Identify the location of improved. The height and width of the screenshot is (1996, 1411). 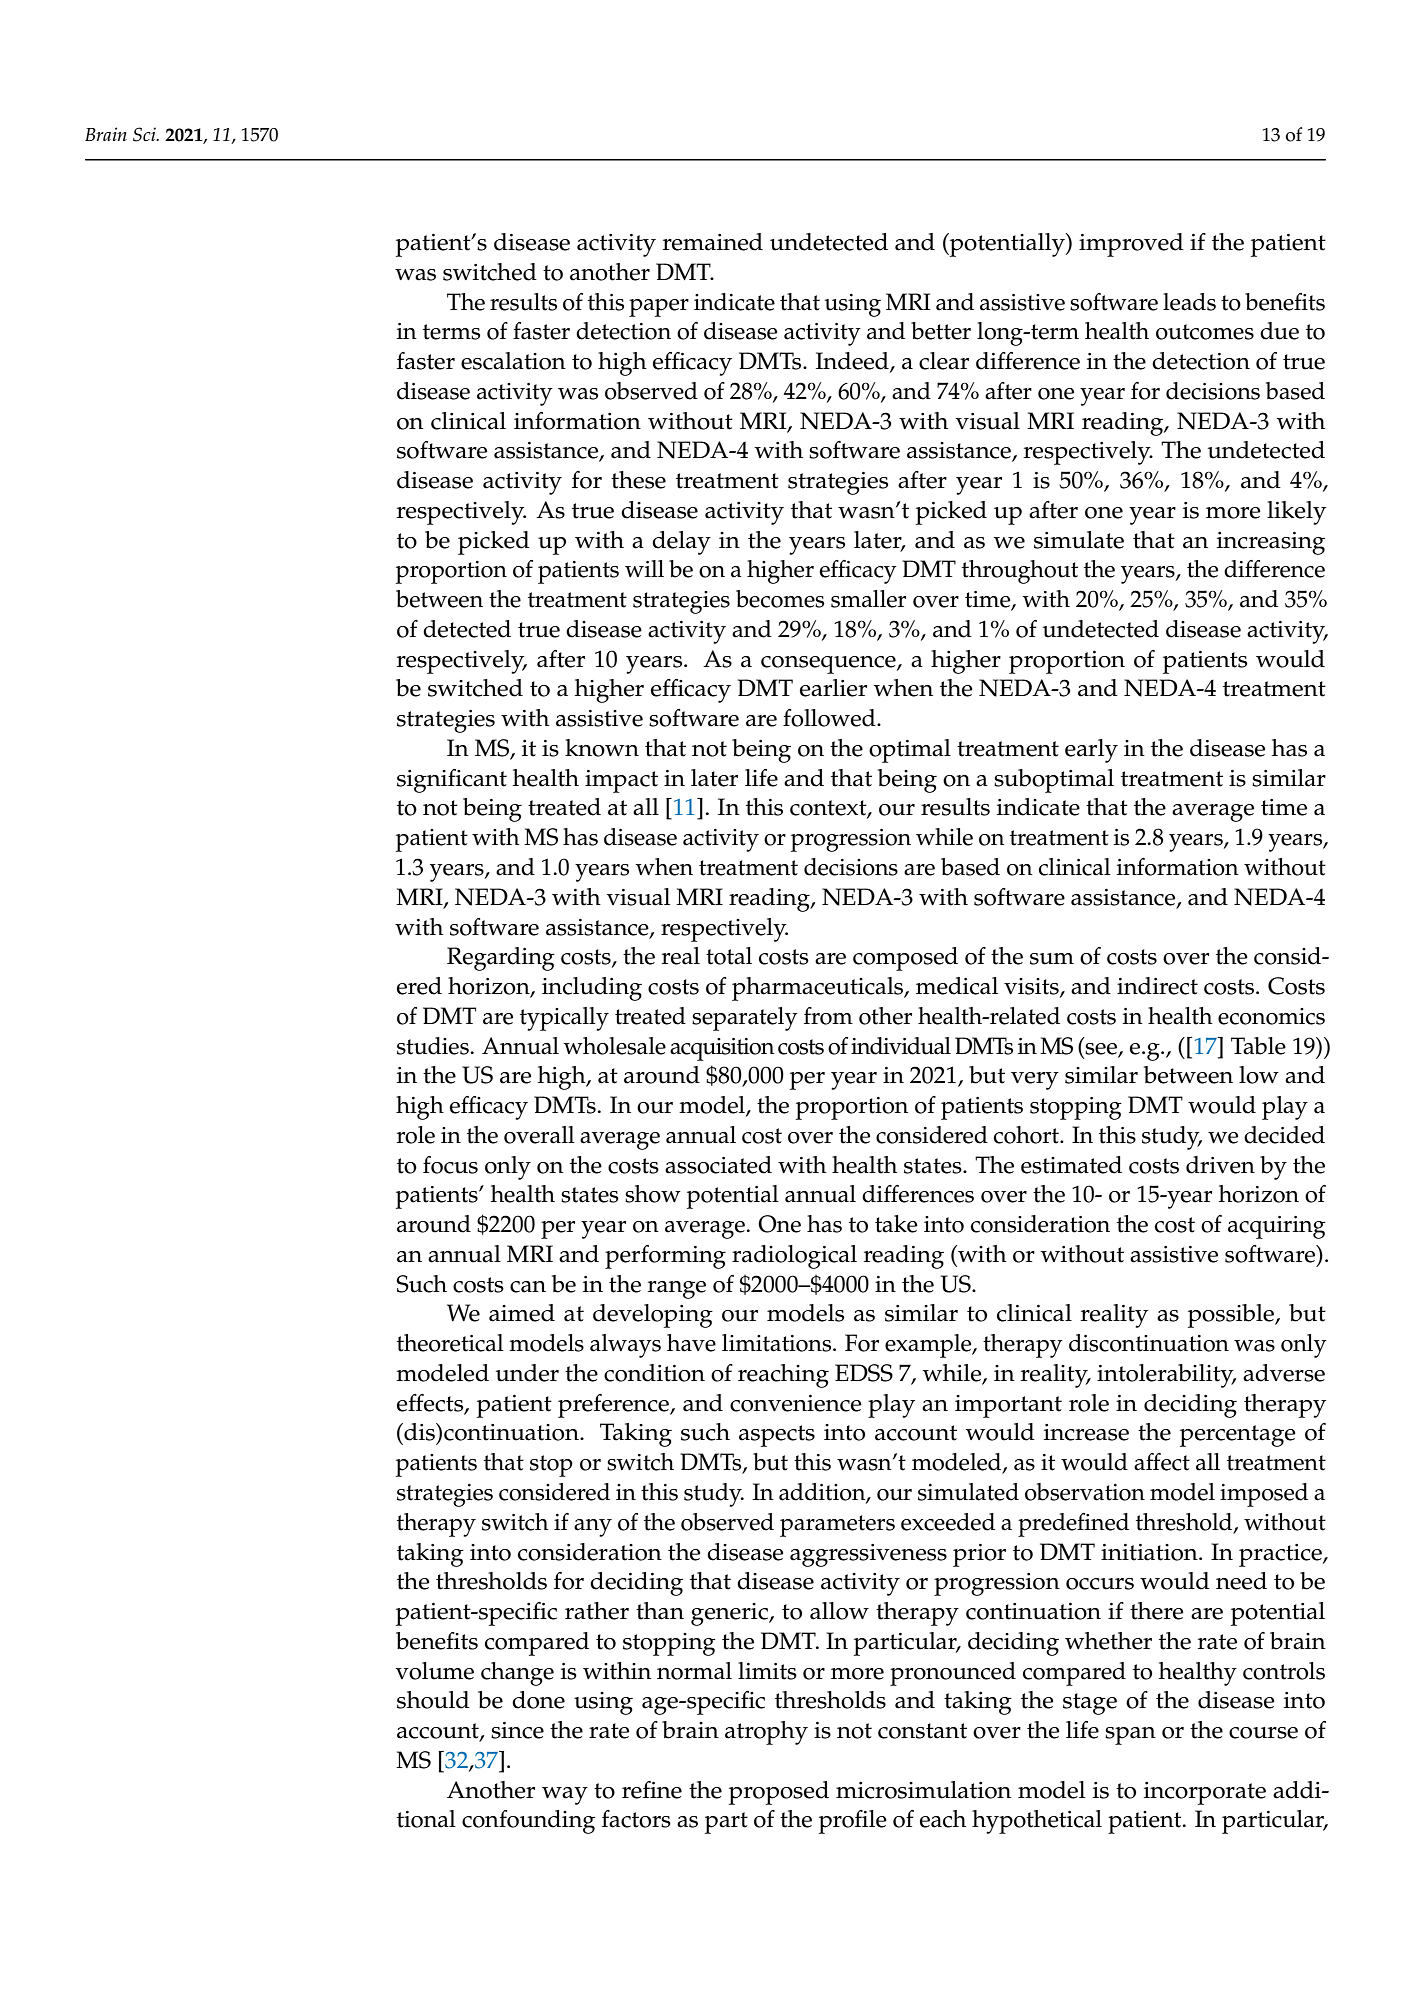
(1131, 245).
